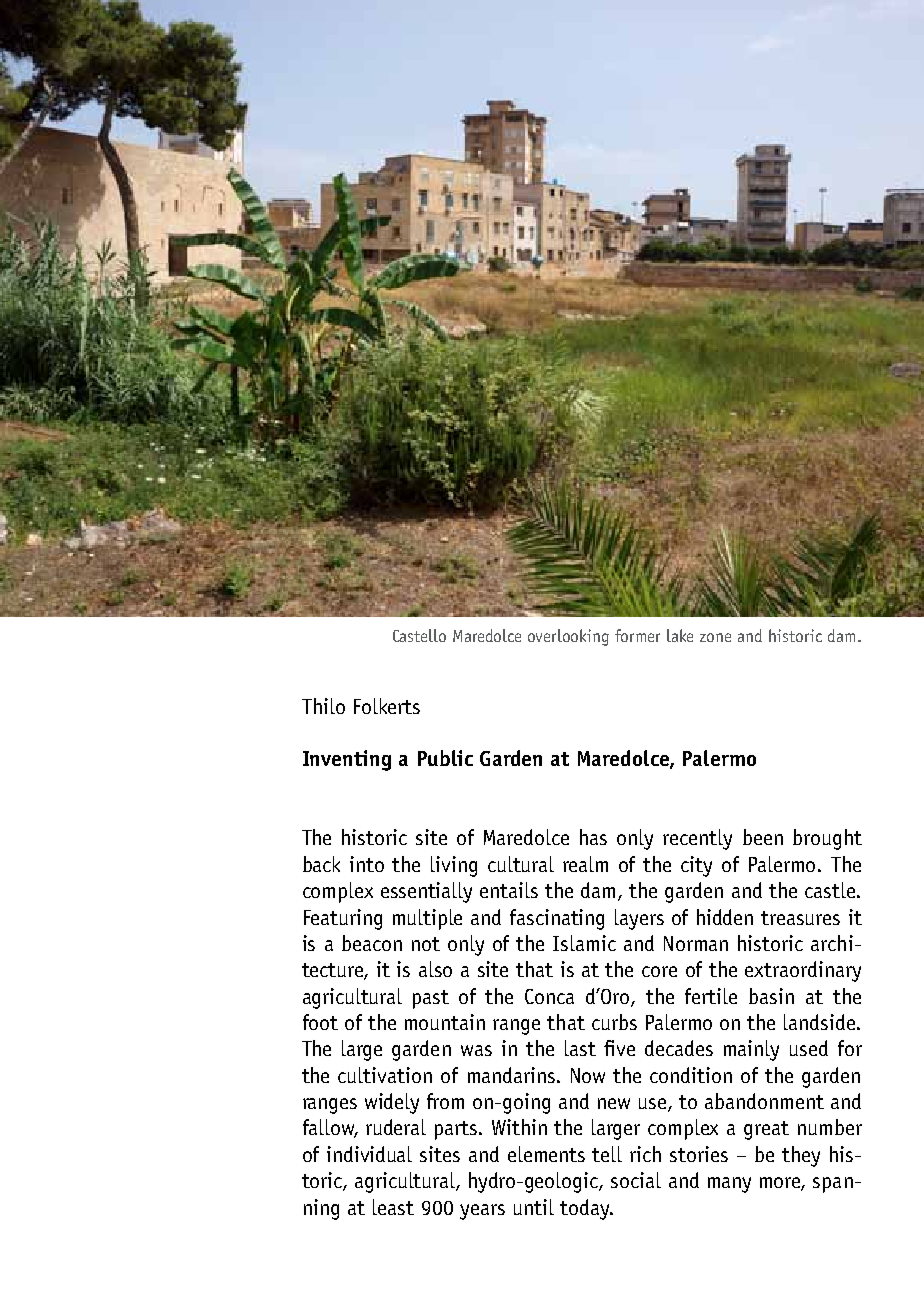  I want to click on today, so click(586, 1209).
